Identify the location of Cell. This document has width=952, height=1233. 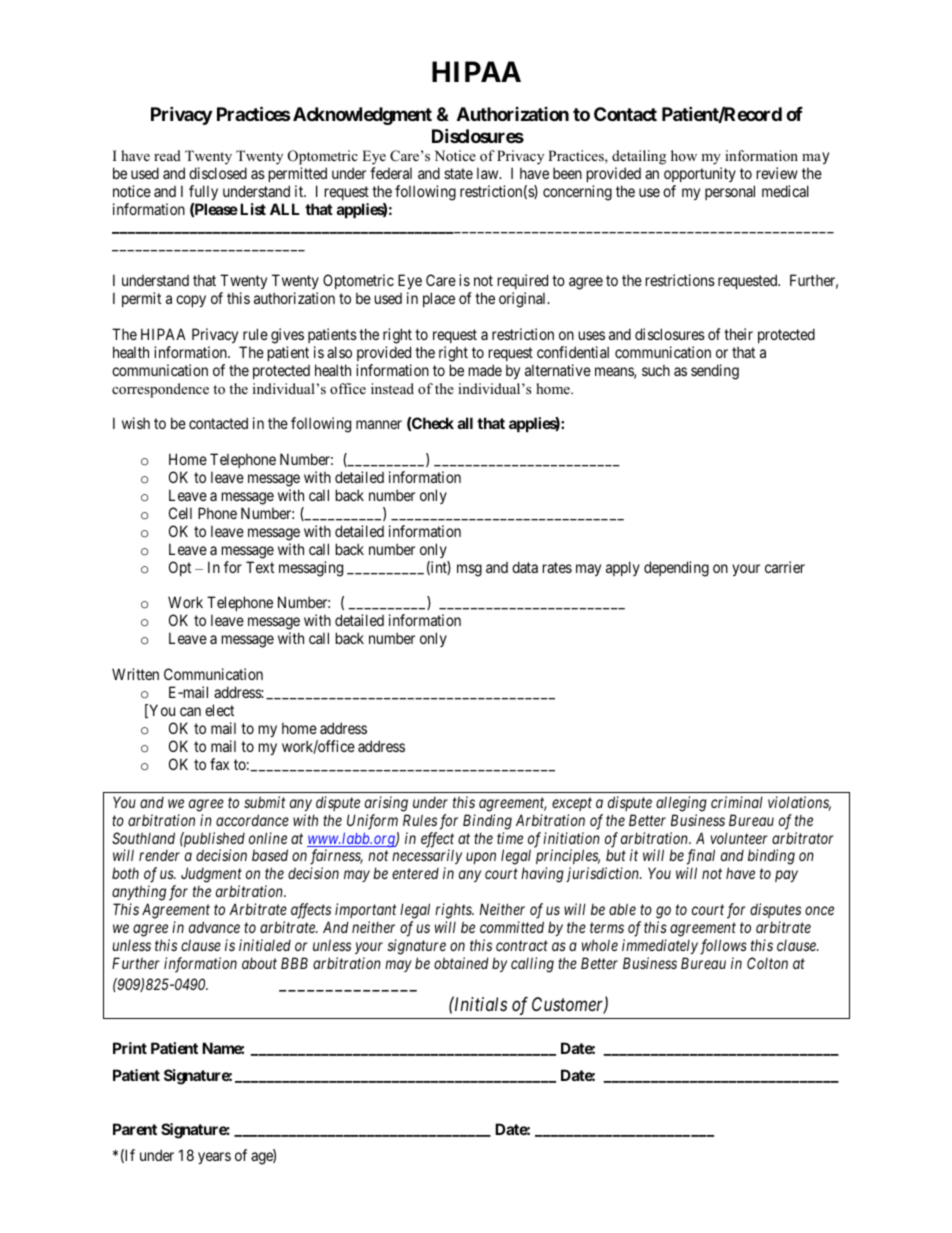
(180, 513).
